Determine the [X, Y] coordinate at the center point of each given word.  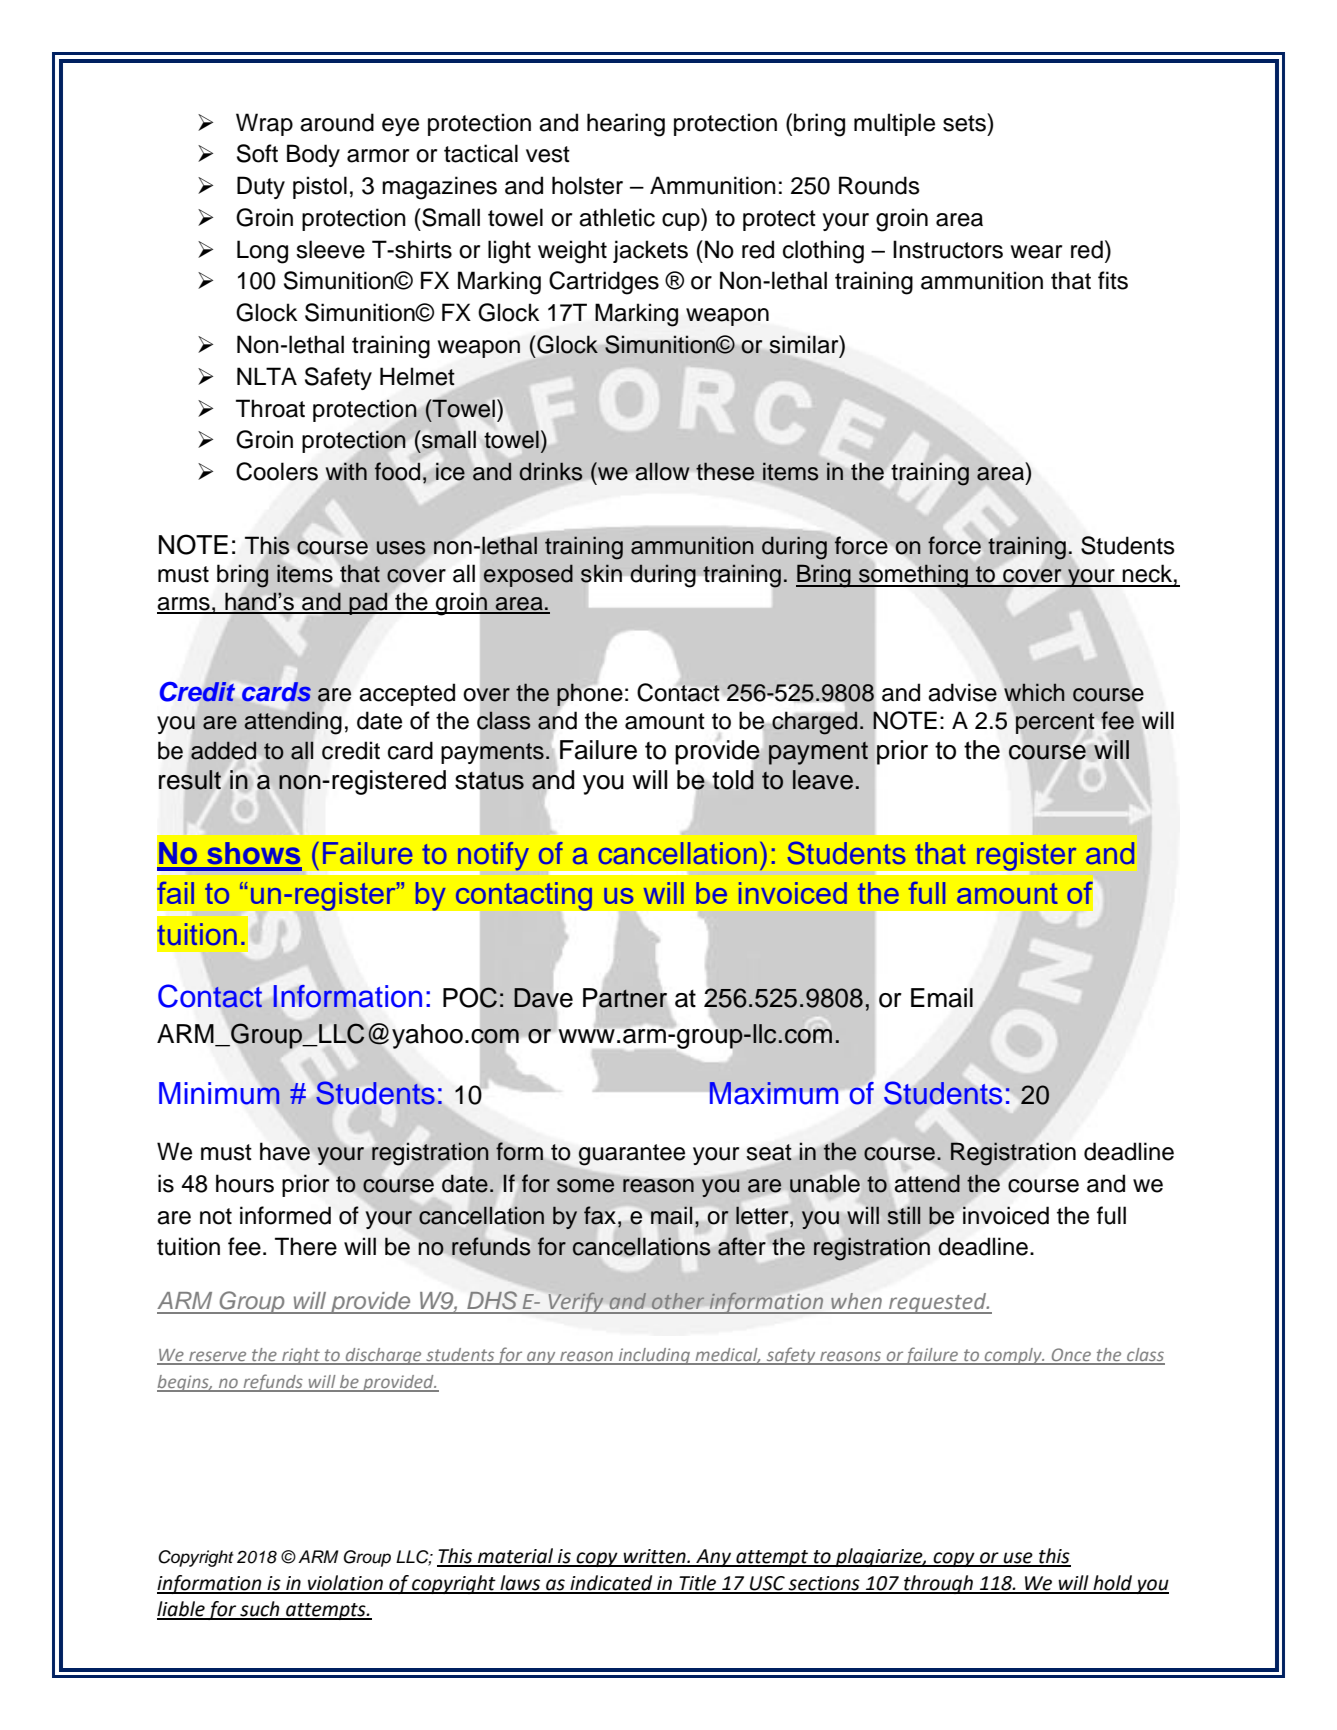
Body [313, 155]
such [260, 1610]
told [733, 780]
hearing [626, 125]
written [654, 1557]
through [938, 1584]
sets [965, 122]
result [190, 780]
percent [1055, 723]
